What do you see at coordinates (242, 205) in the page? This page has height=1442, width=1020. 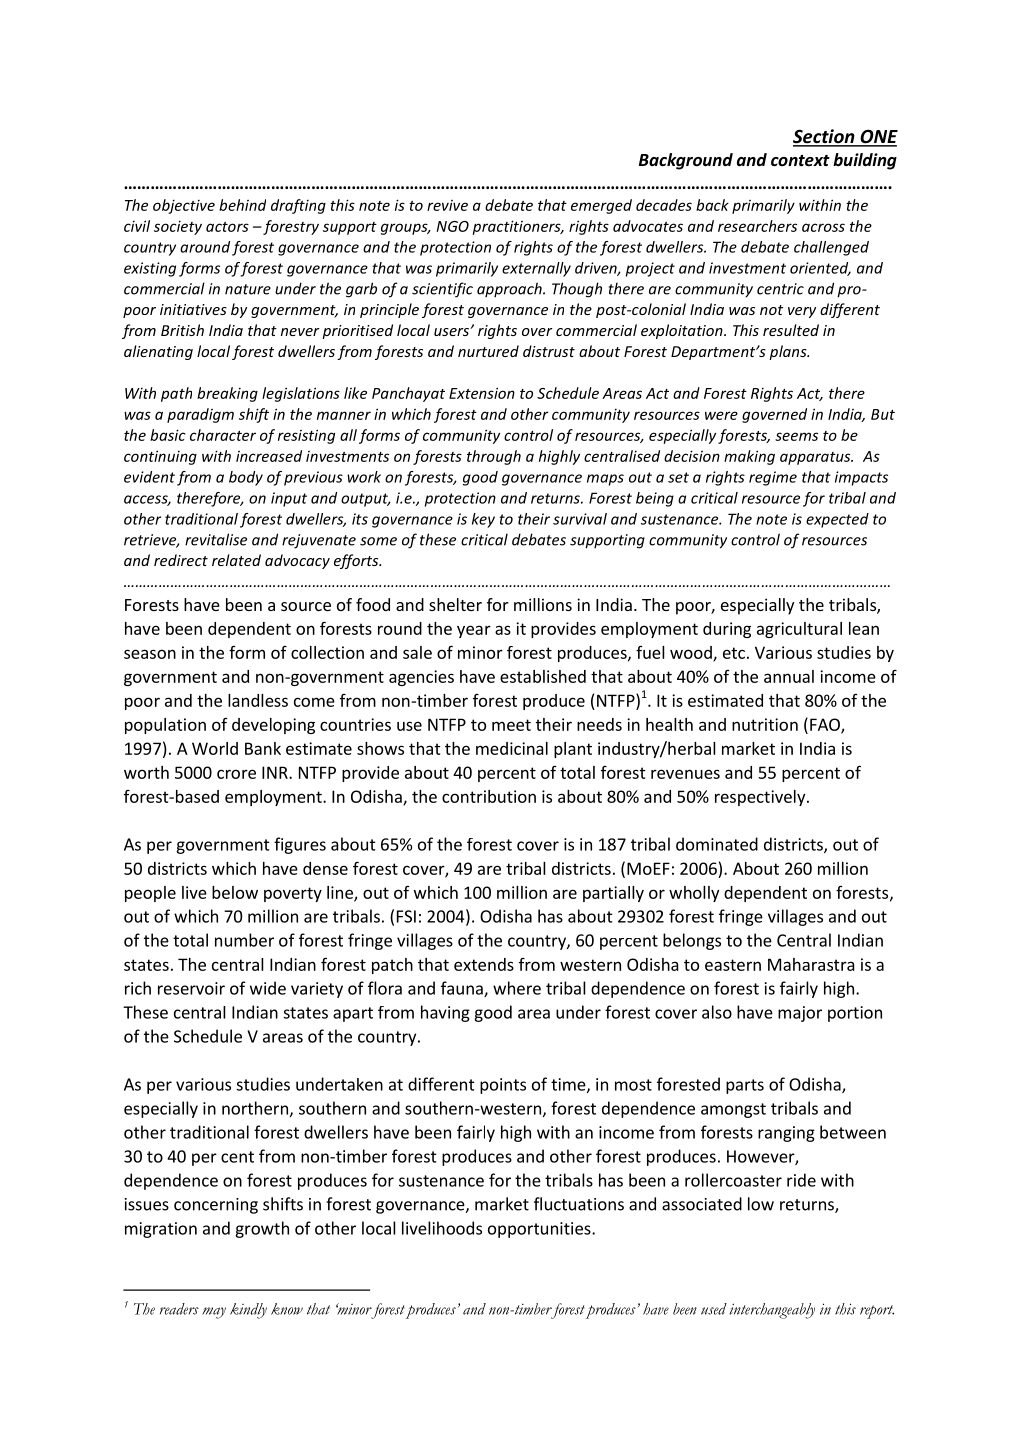 I see `behind` at bounding box center [242, 205].
